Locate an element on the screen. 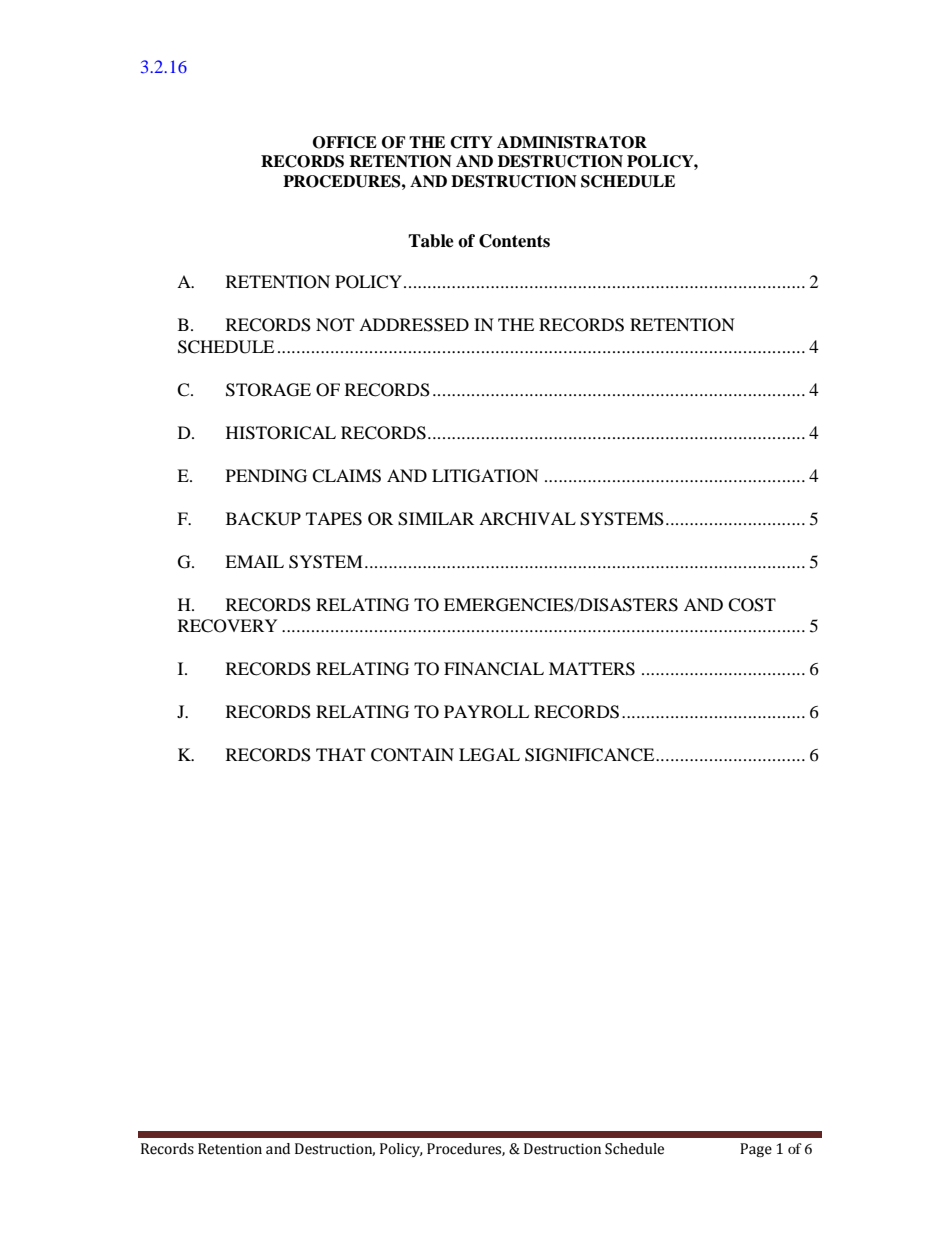 The image size is (952, 1233). CONTAIN is located at coordinates (412, 755).
